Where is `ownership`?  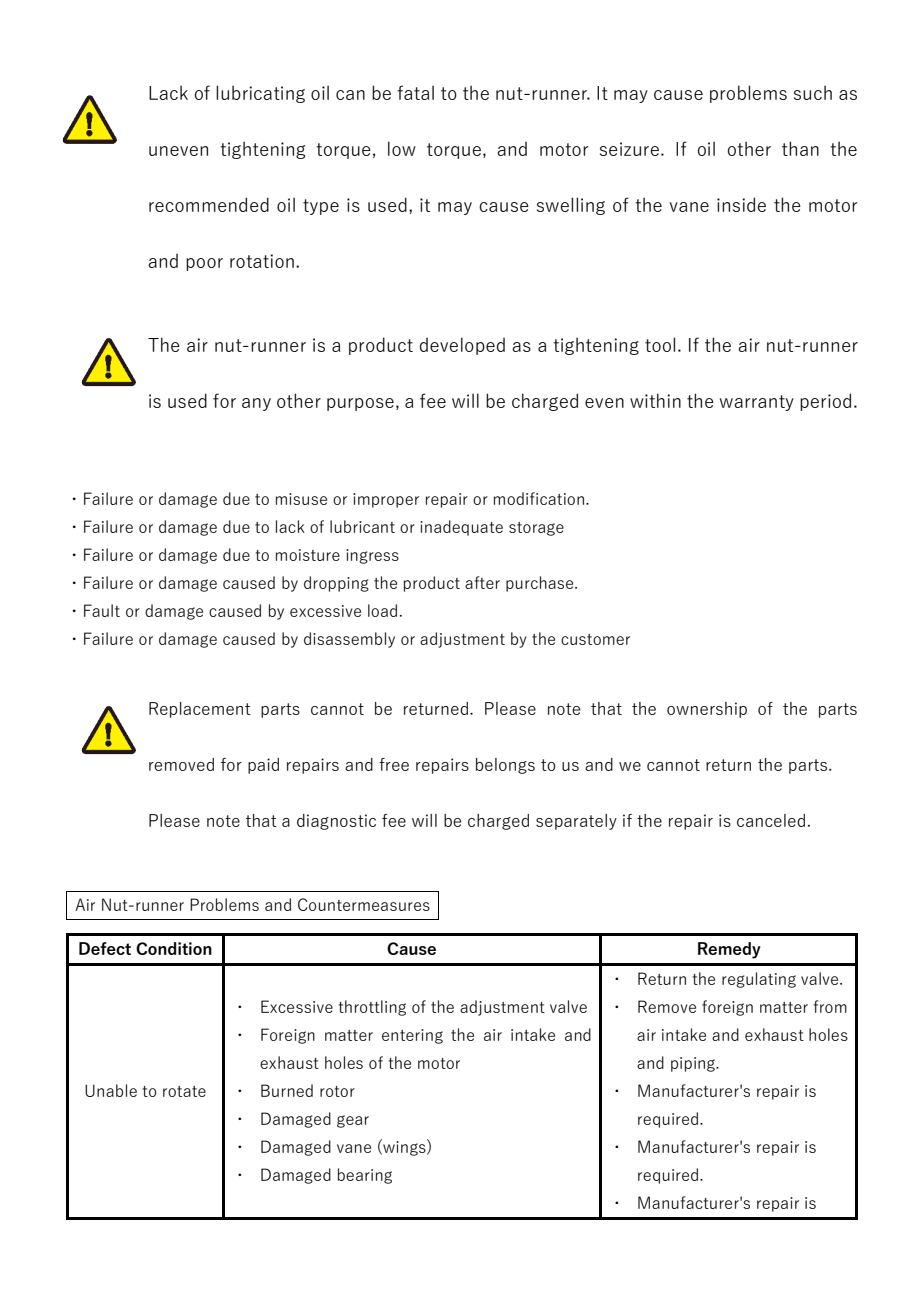 ownership is located at coordinates (707, 710).
